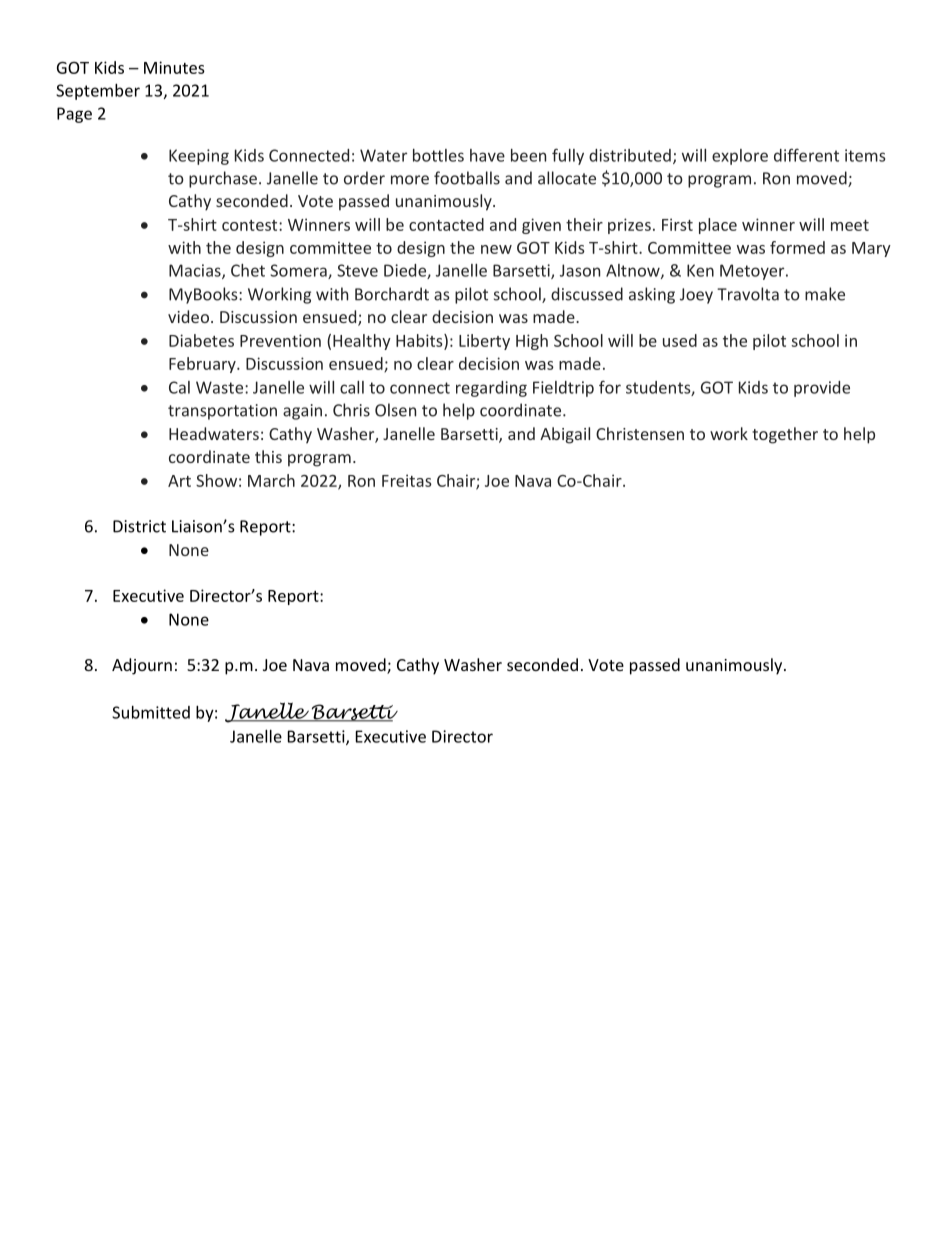 Image resolution: width=952 pixels, height=1233 pixels. Describe the element at coordinates (179, 481) in the screenshot. I see `Art` at that location.
